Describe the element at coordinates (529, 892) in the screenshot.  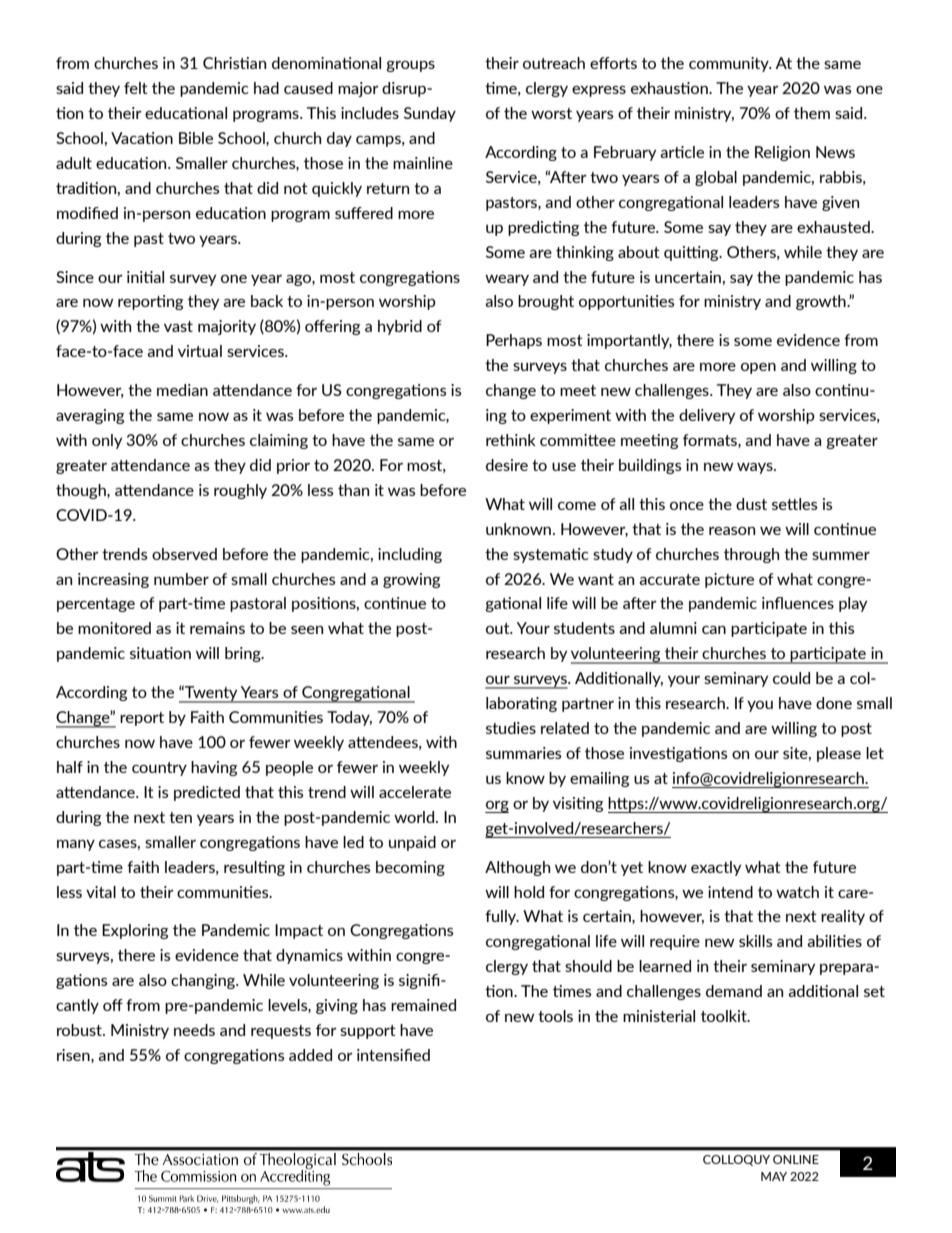
I see `hold` at that location.
